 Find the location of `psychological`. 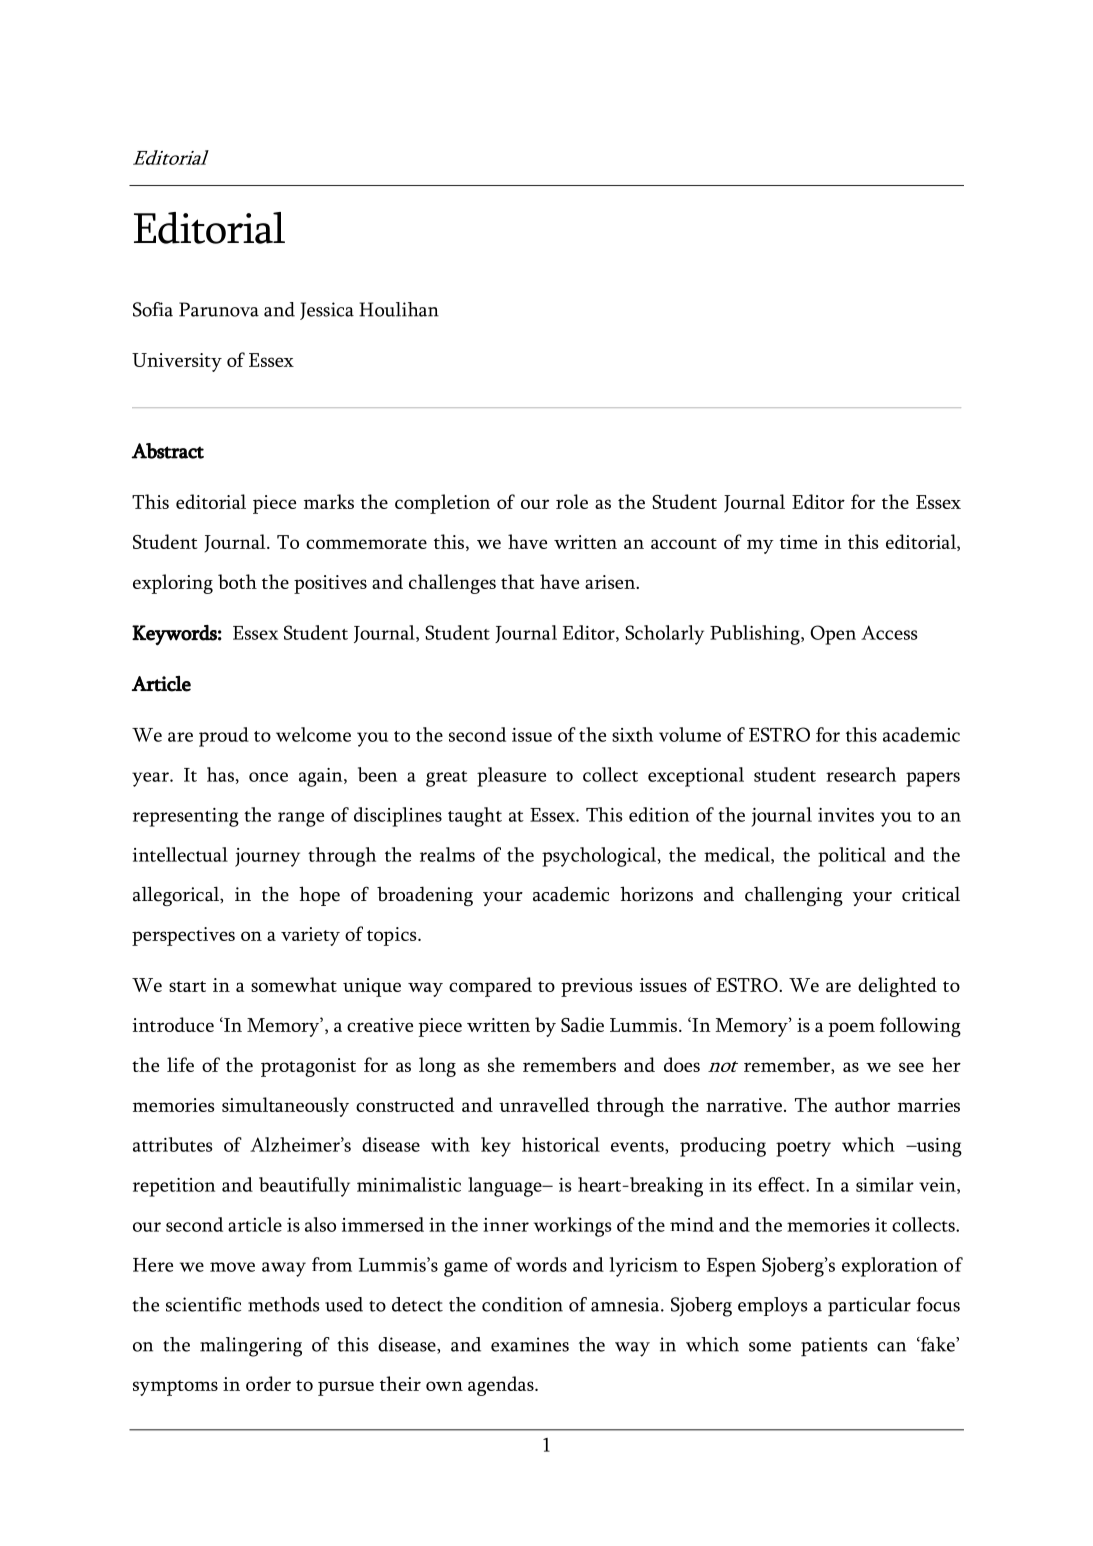

psychological is located at coordinates (599, 857).
